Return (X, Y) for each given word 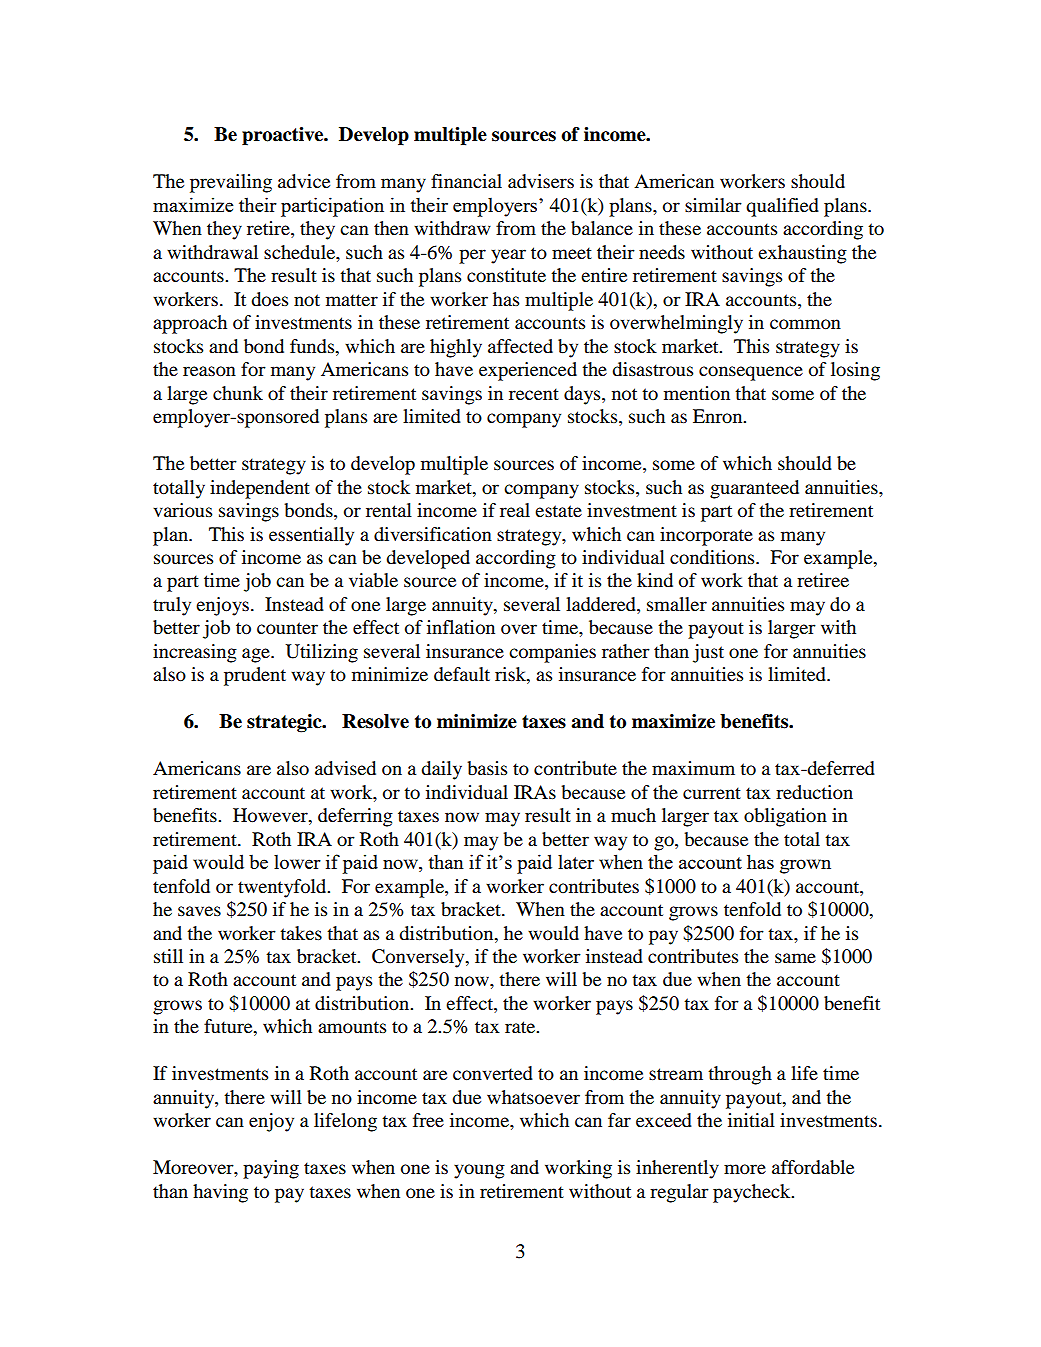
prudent (255, 676)
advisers (541, 181)
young (479, 1171)
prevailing (231, 183)
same (795, 958)
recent (534, 394)
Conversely (419, 958)
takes (301, 933)
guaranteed (754, 489)
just (708, 653)
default (462, 674)
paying (271, 1169)
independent (260, 489)
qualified (782, 207)
